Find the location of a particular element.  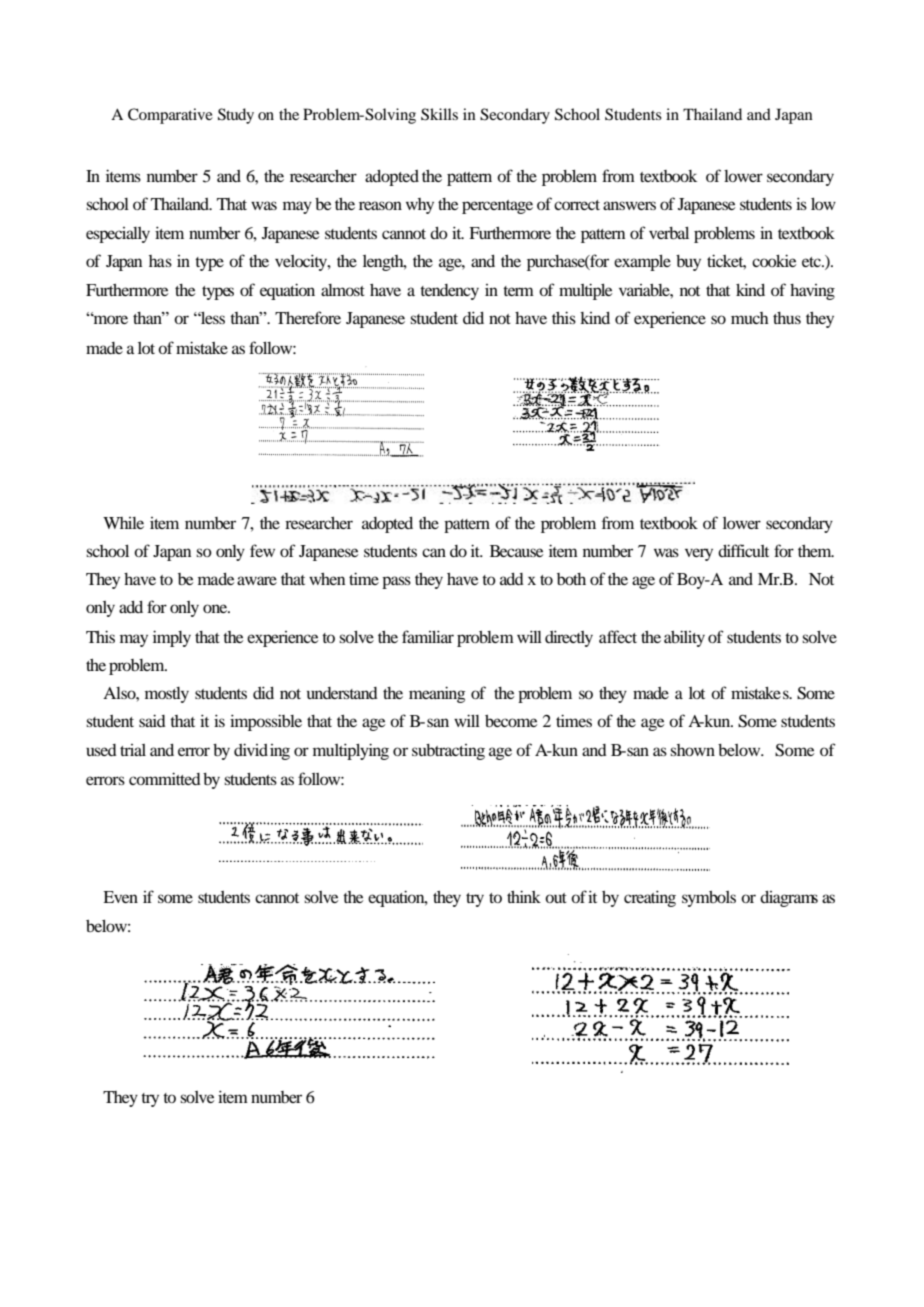

familiar is located at coordinates (428, 636).
